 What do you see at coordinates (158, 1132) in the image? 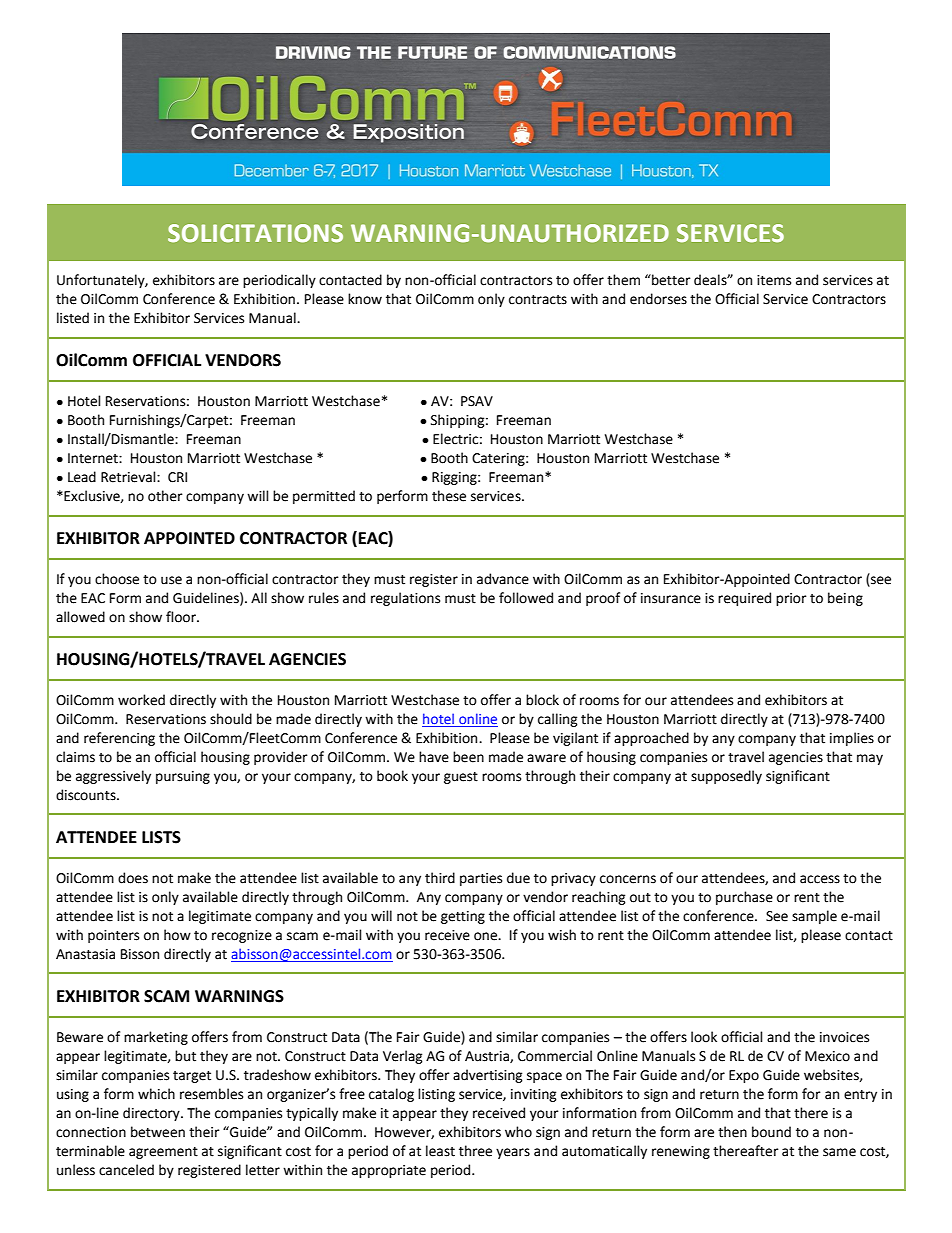
I see `between` at bounding box center [158, 1132].
